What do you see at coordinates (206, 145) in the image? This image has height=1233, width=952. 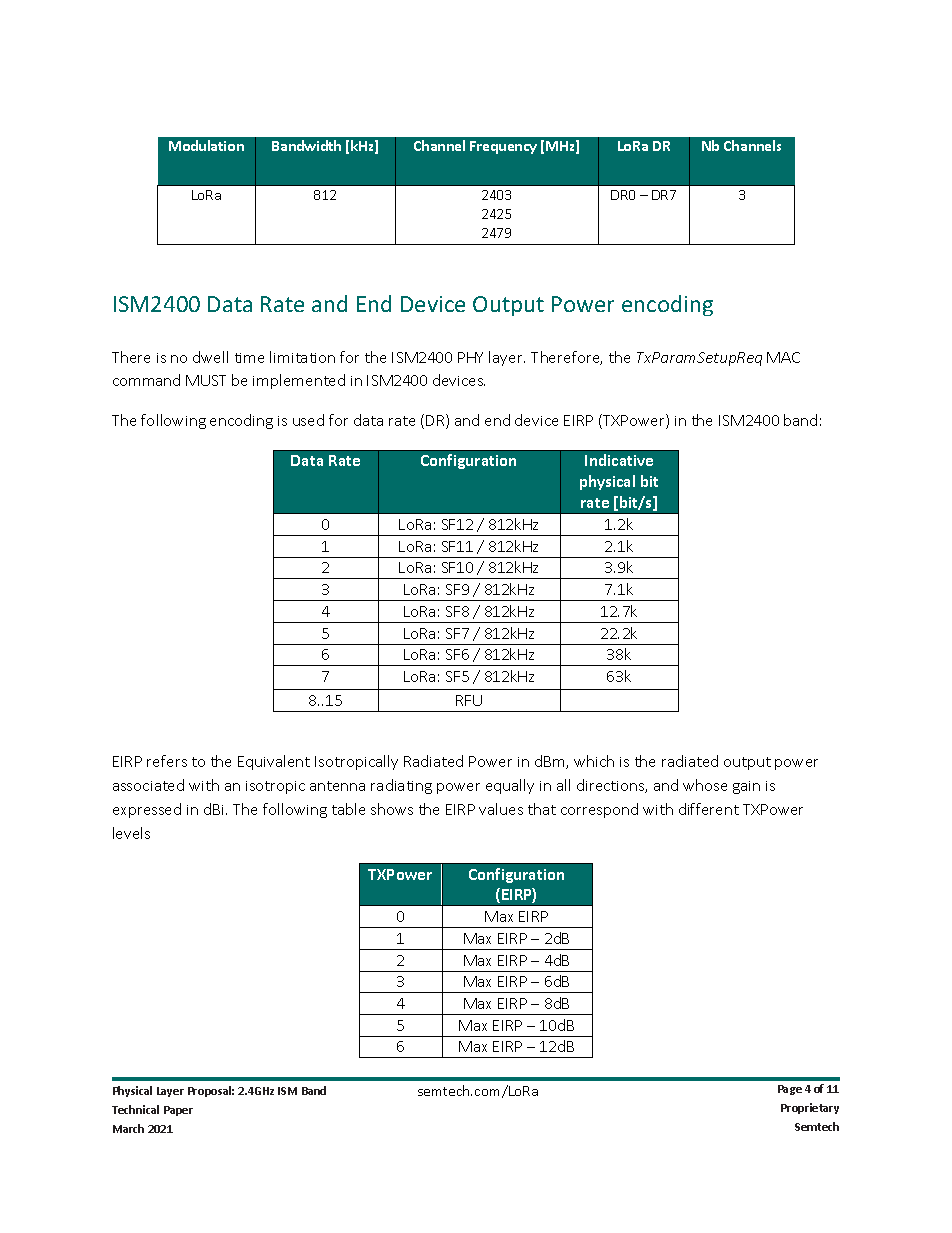 I see `Modulation` at bounding box center [206, 145].
